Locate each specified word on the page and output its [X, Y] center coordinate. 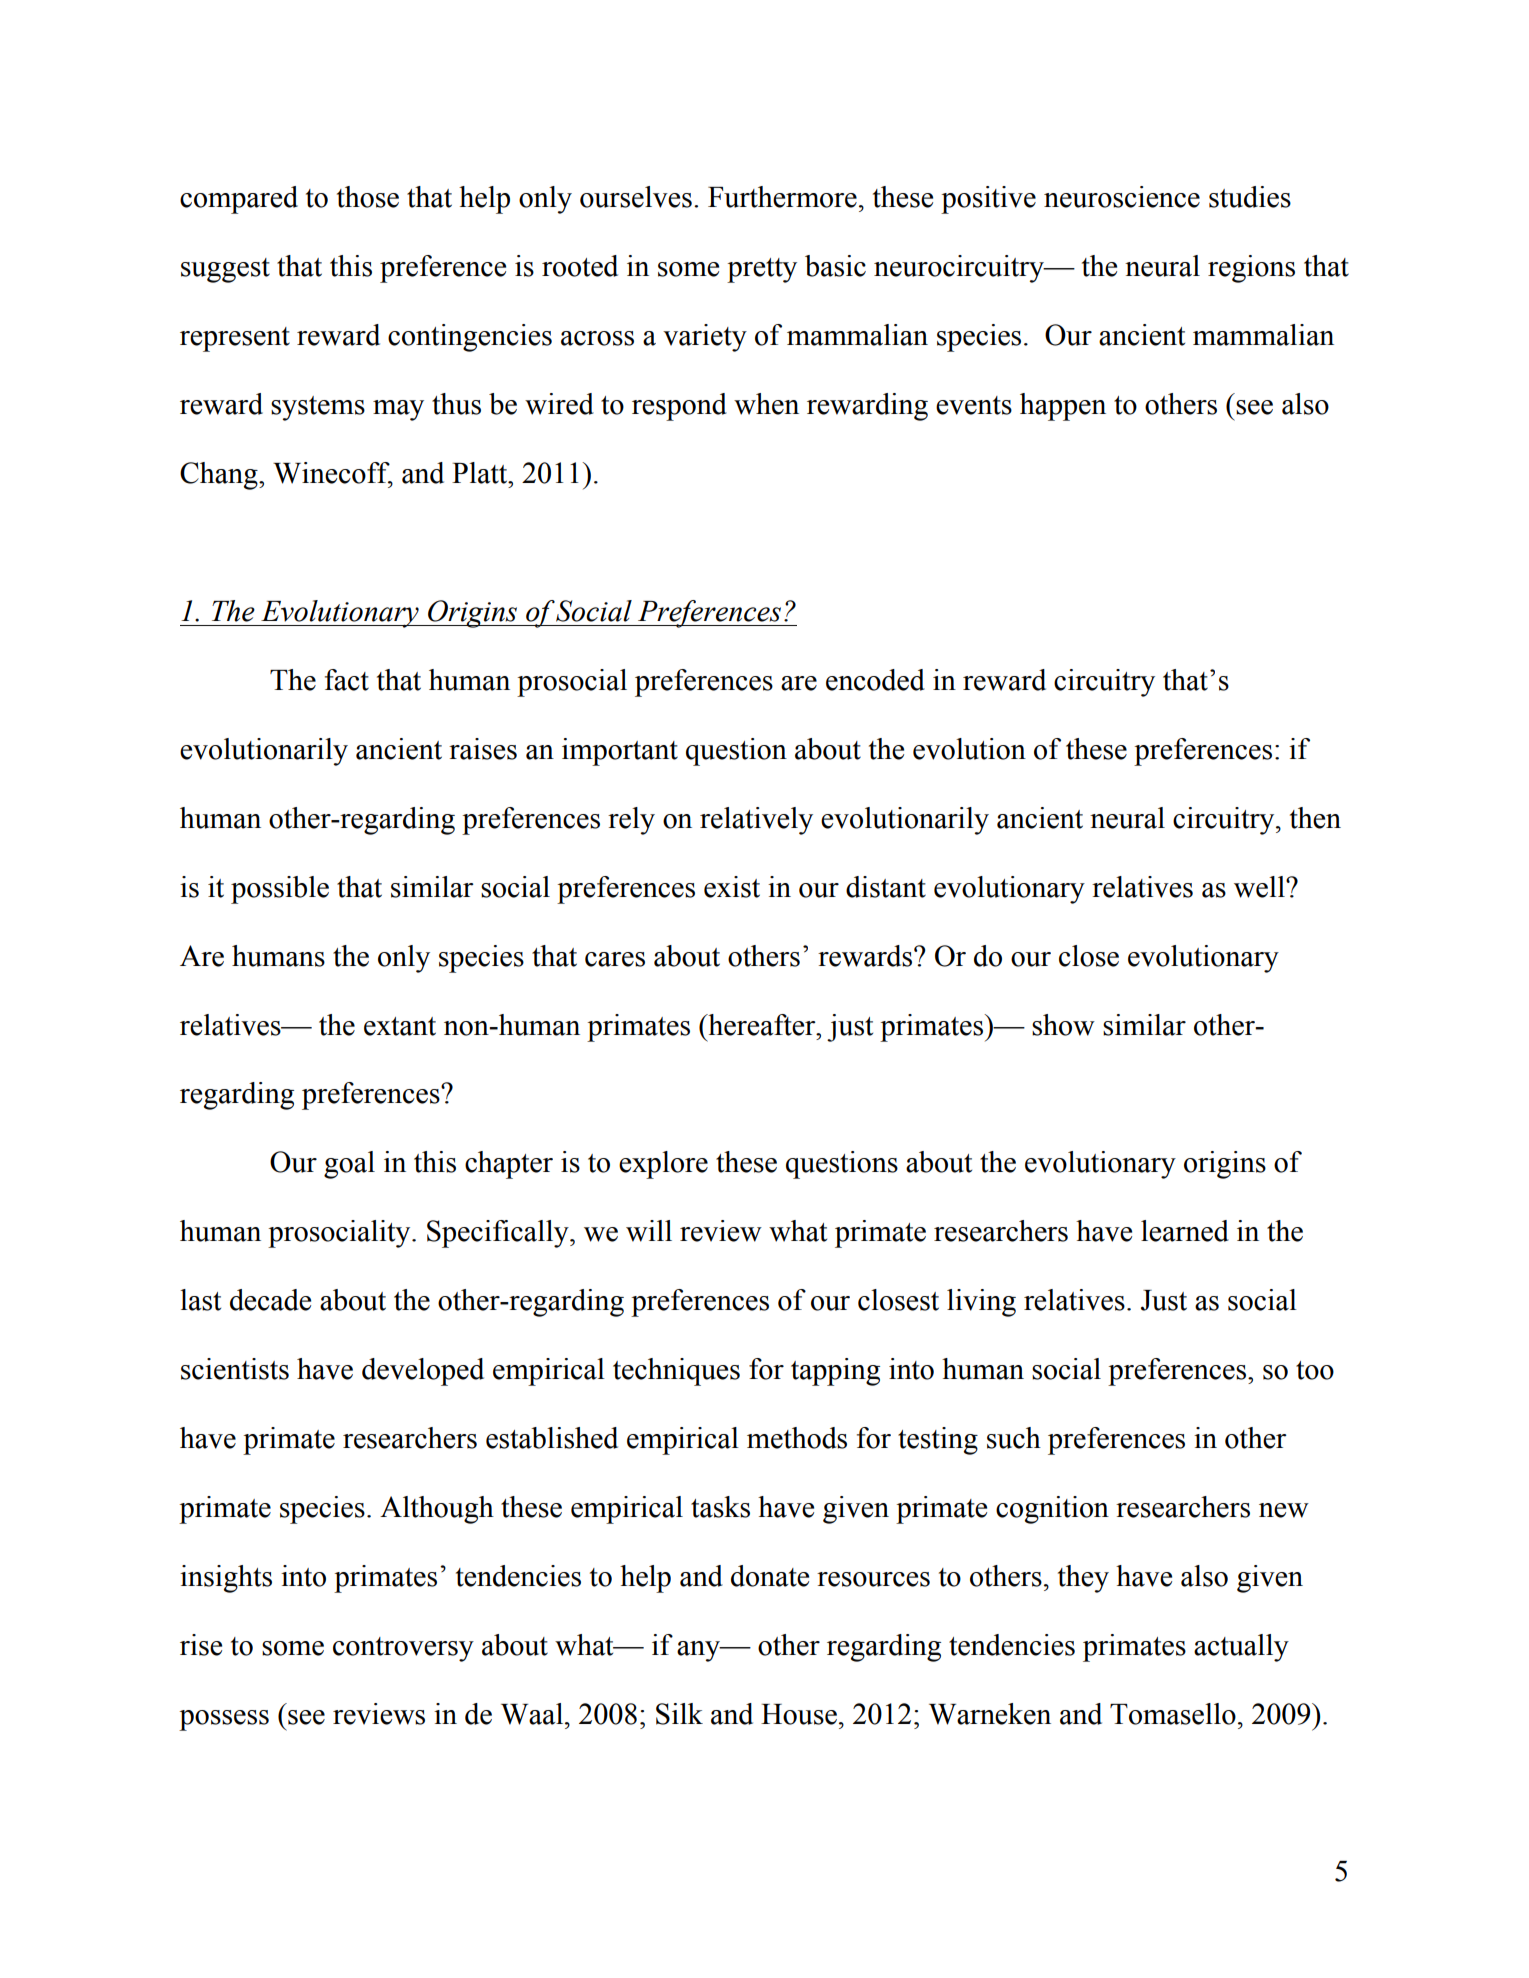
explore [663, 1165]
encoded [875, 680]
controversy [403, 1649]
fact [347, 680]
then [1315, 818]
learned [1185, 1231]
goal [349, 1165]
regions [1251, 269]
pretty [762, 270]
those [368, 197]
